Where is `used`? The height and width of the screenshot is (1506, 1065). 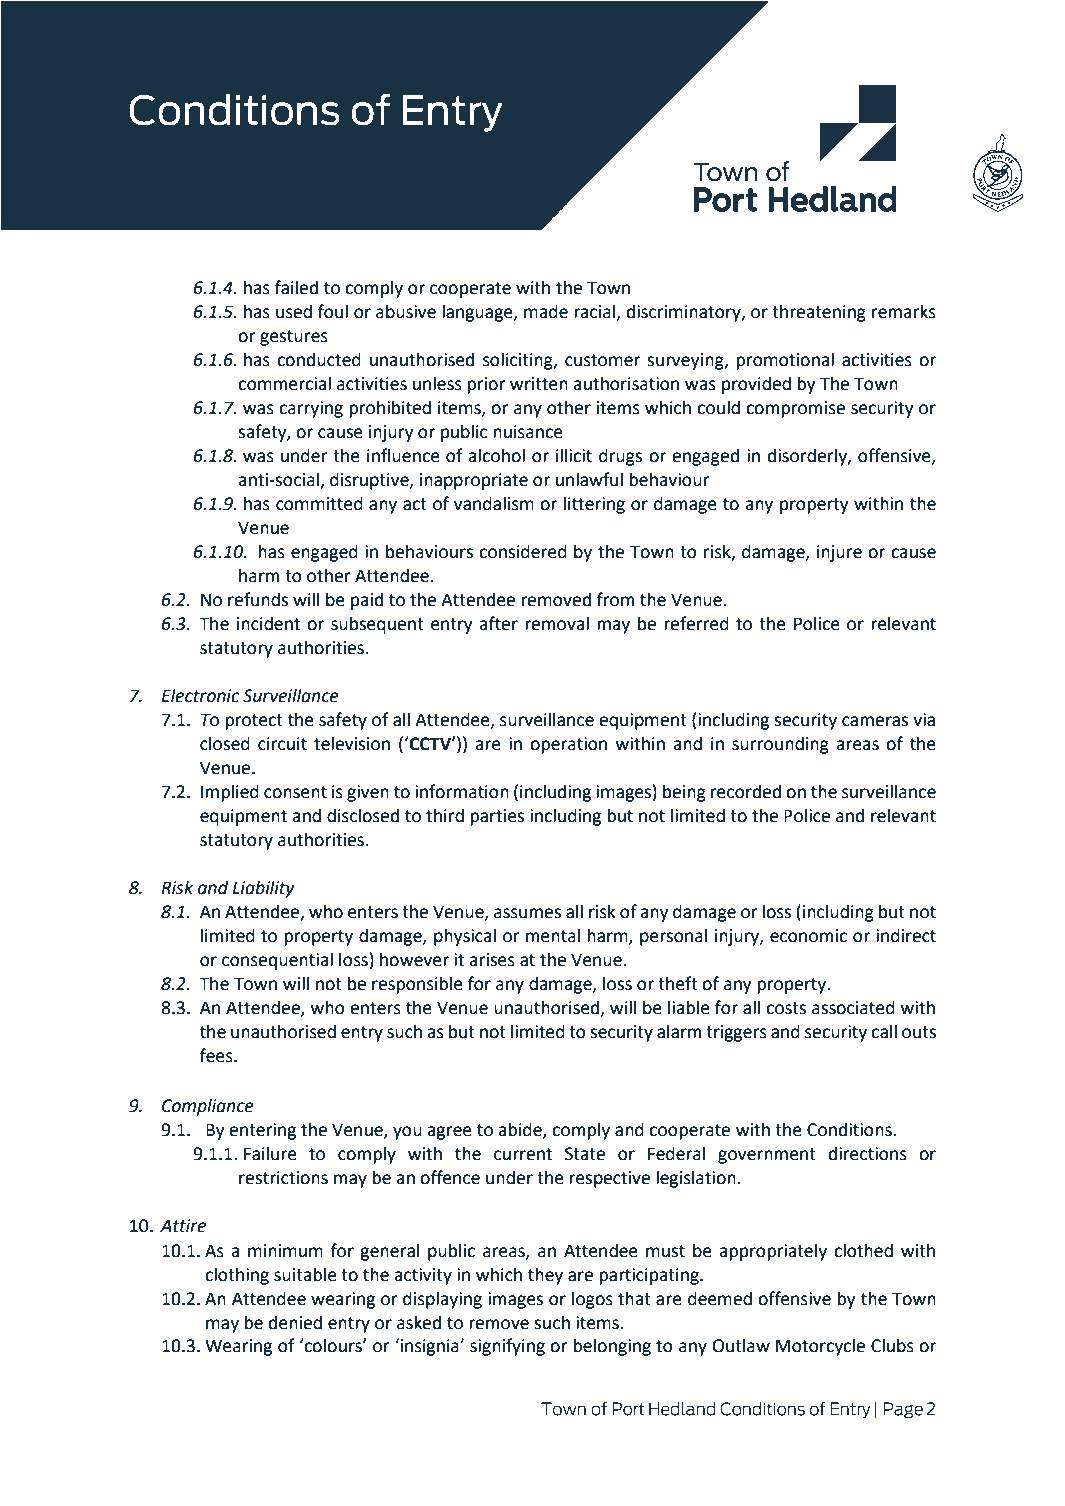
used is located at coordinates (294, 311).
